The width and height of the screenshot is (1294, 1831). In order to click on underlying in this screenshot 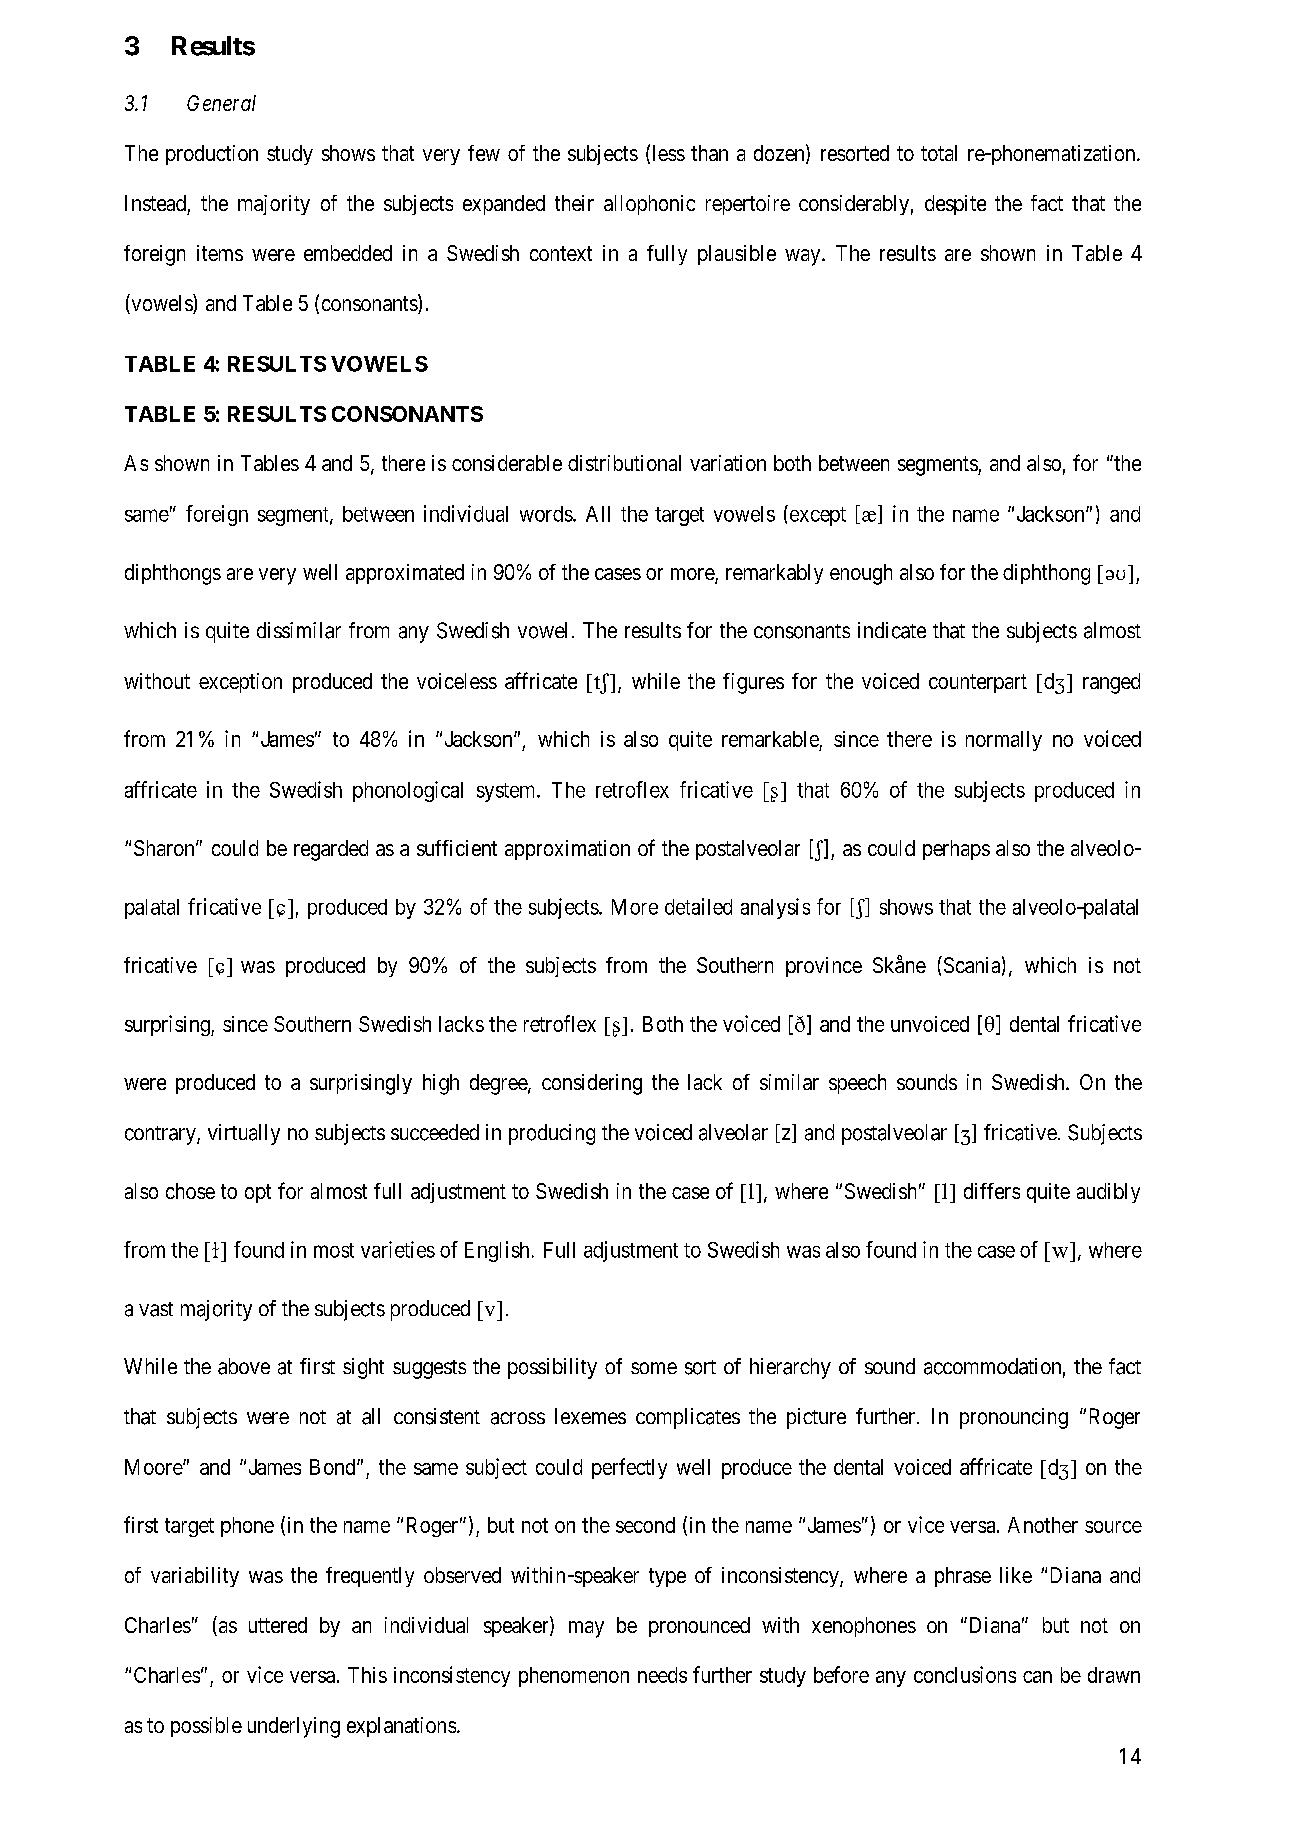, I will do `click(294, 1727)`.
